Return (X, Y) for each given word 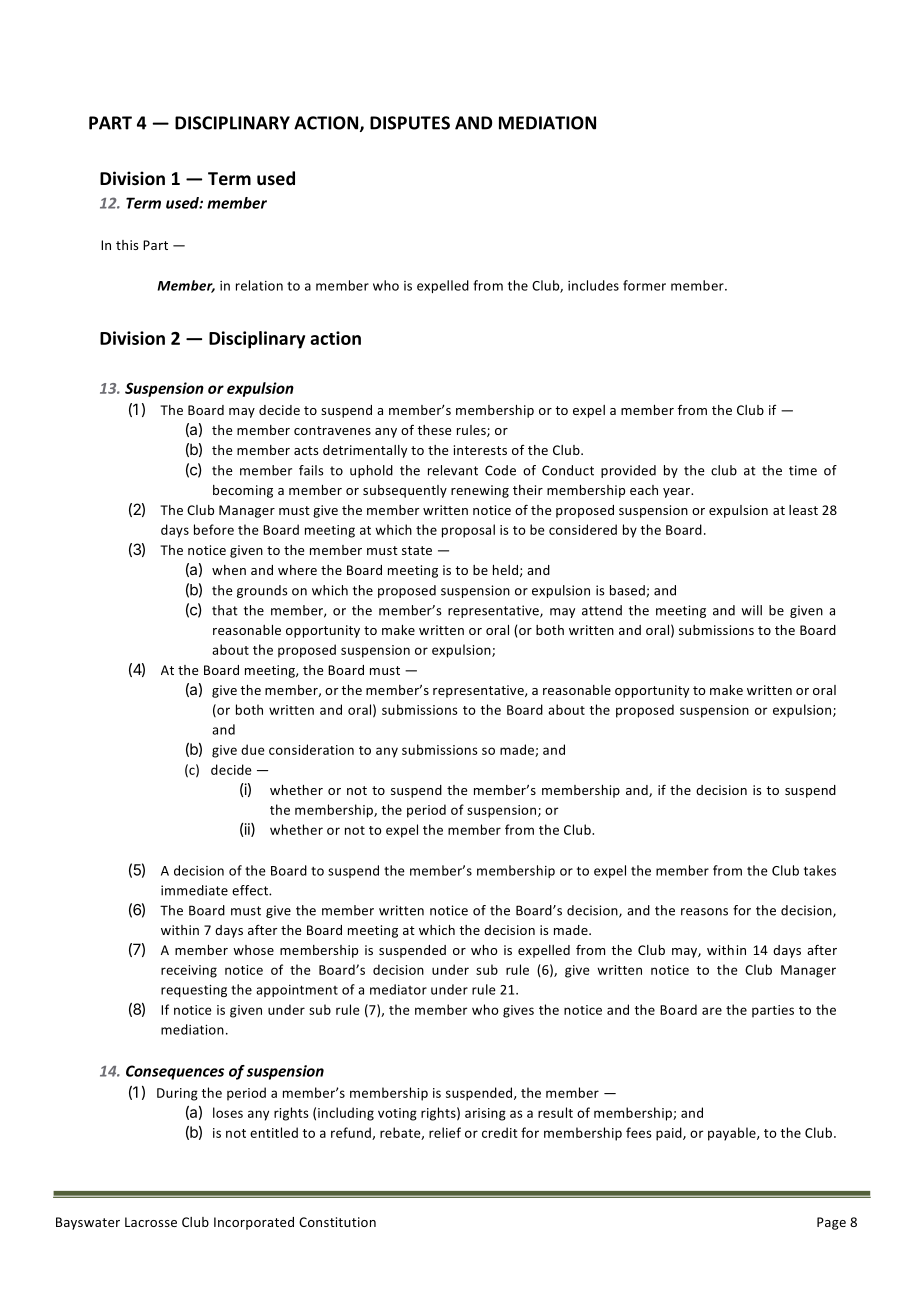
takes (820, 870)
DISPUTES (410, 123)
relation (259, 285)
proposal (468, 531)
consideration (311, 749)
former (644, 285)
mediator (398, 989)
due (253, 749)
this (127, 245)
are (712, 1011)
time (803, 470)
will (751, 610)
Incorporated (254, 1223)
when (229, 570)
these (434, 430)
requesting (194, 991)
